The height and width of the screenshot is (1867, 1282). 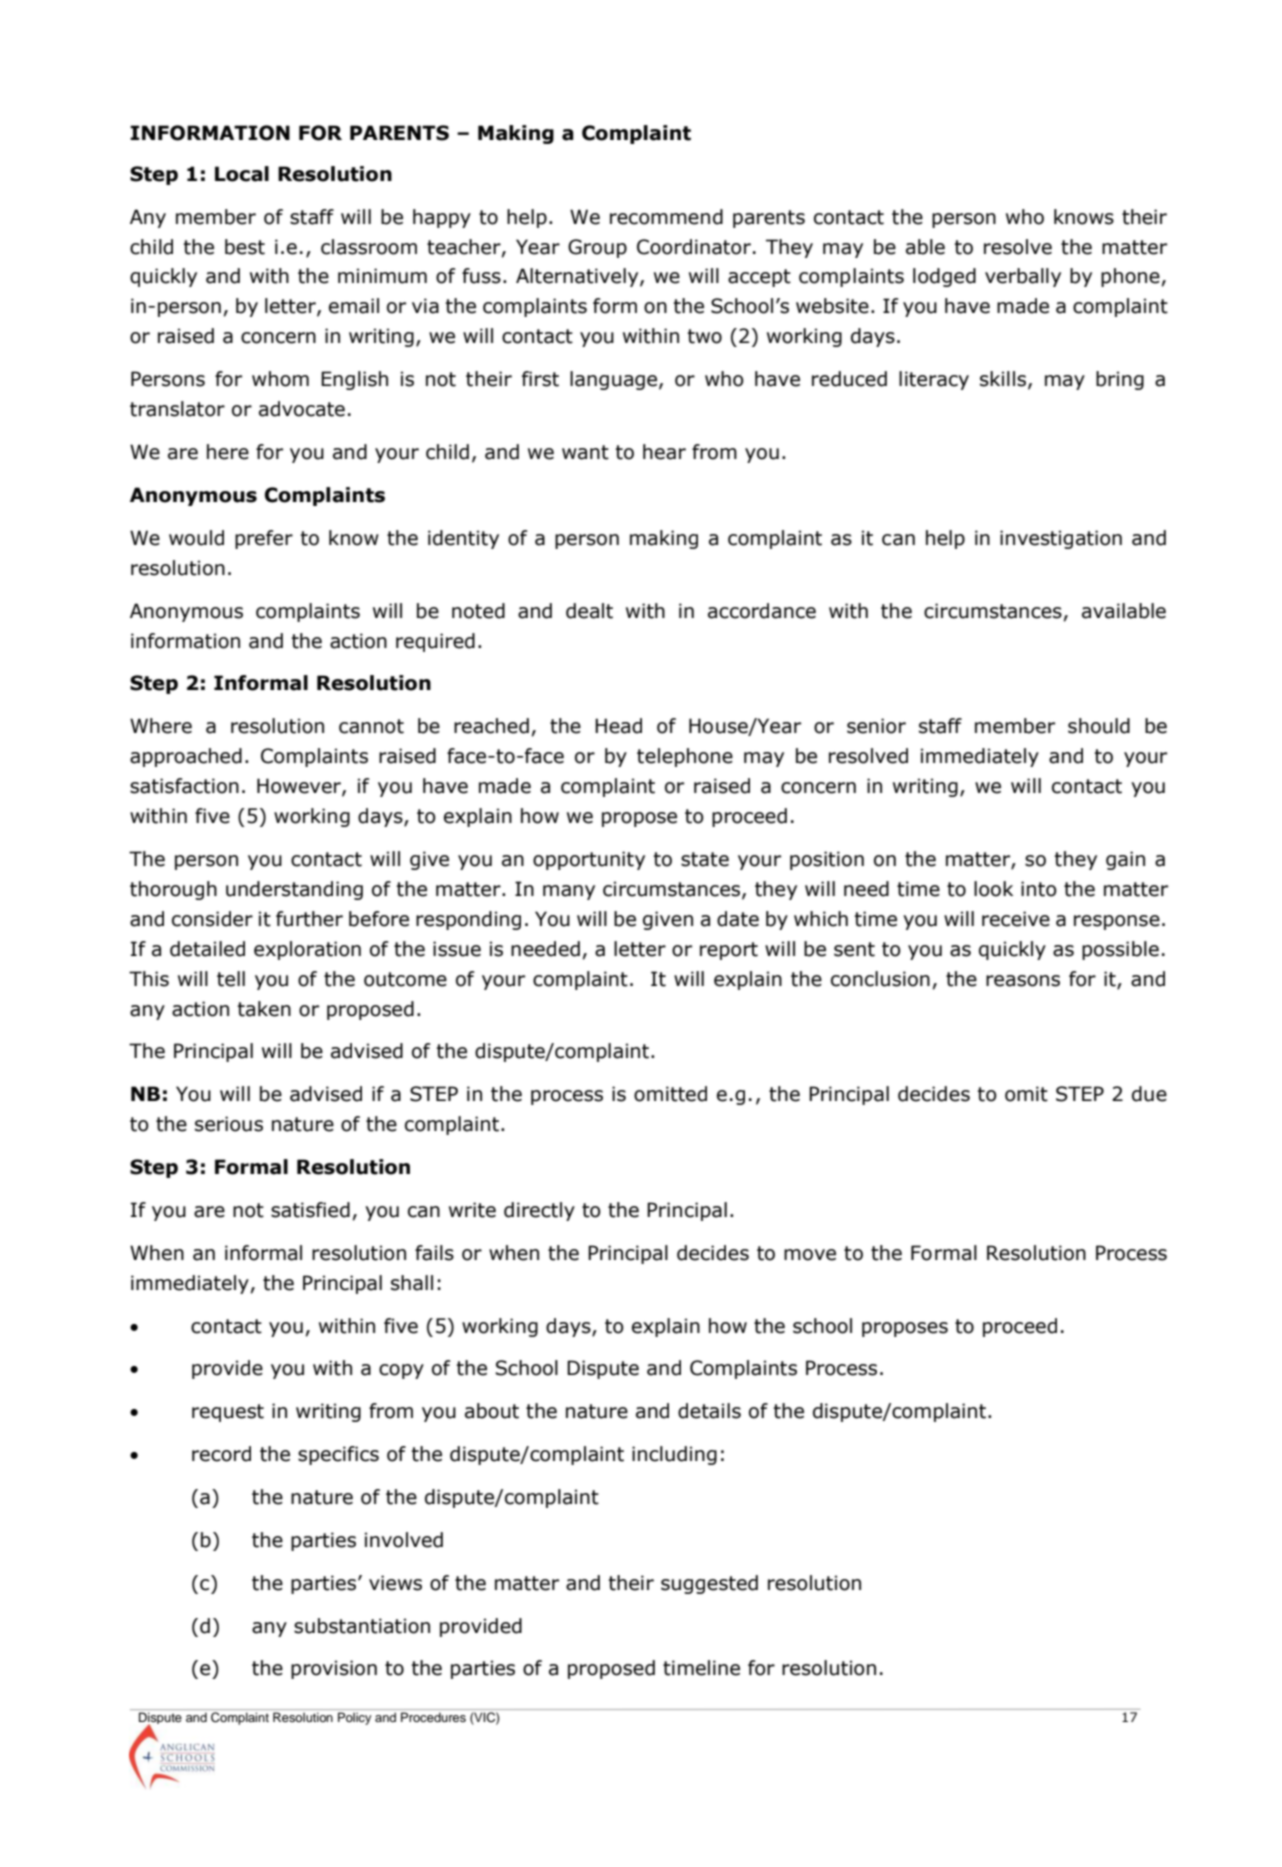 What do you see at coordinates (729, 951) in the screenshot?
I see `report` at bounding box center [729, 951].
